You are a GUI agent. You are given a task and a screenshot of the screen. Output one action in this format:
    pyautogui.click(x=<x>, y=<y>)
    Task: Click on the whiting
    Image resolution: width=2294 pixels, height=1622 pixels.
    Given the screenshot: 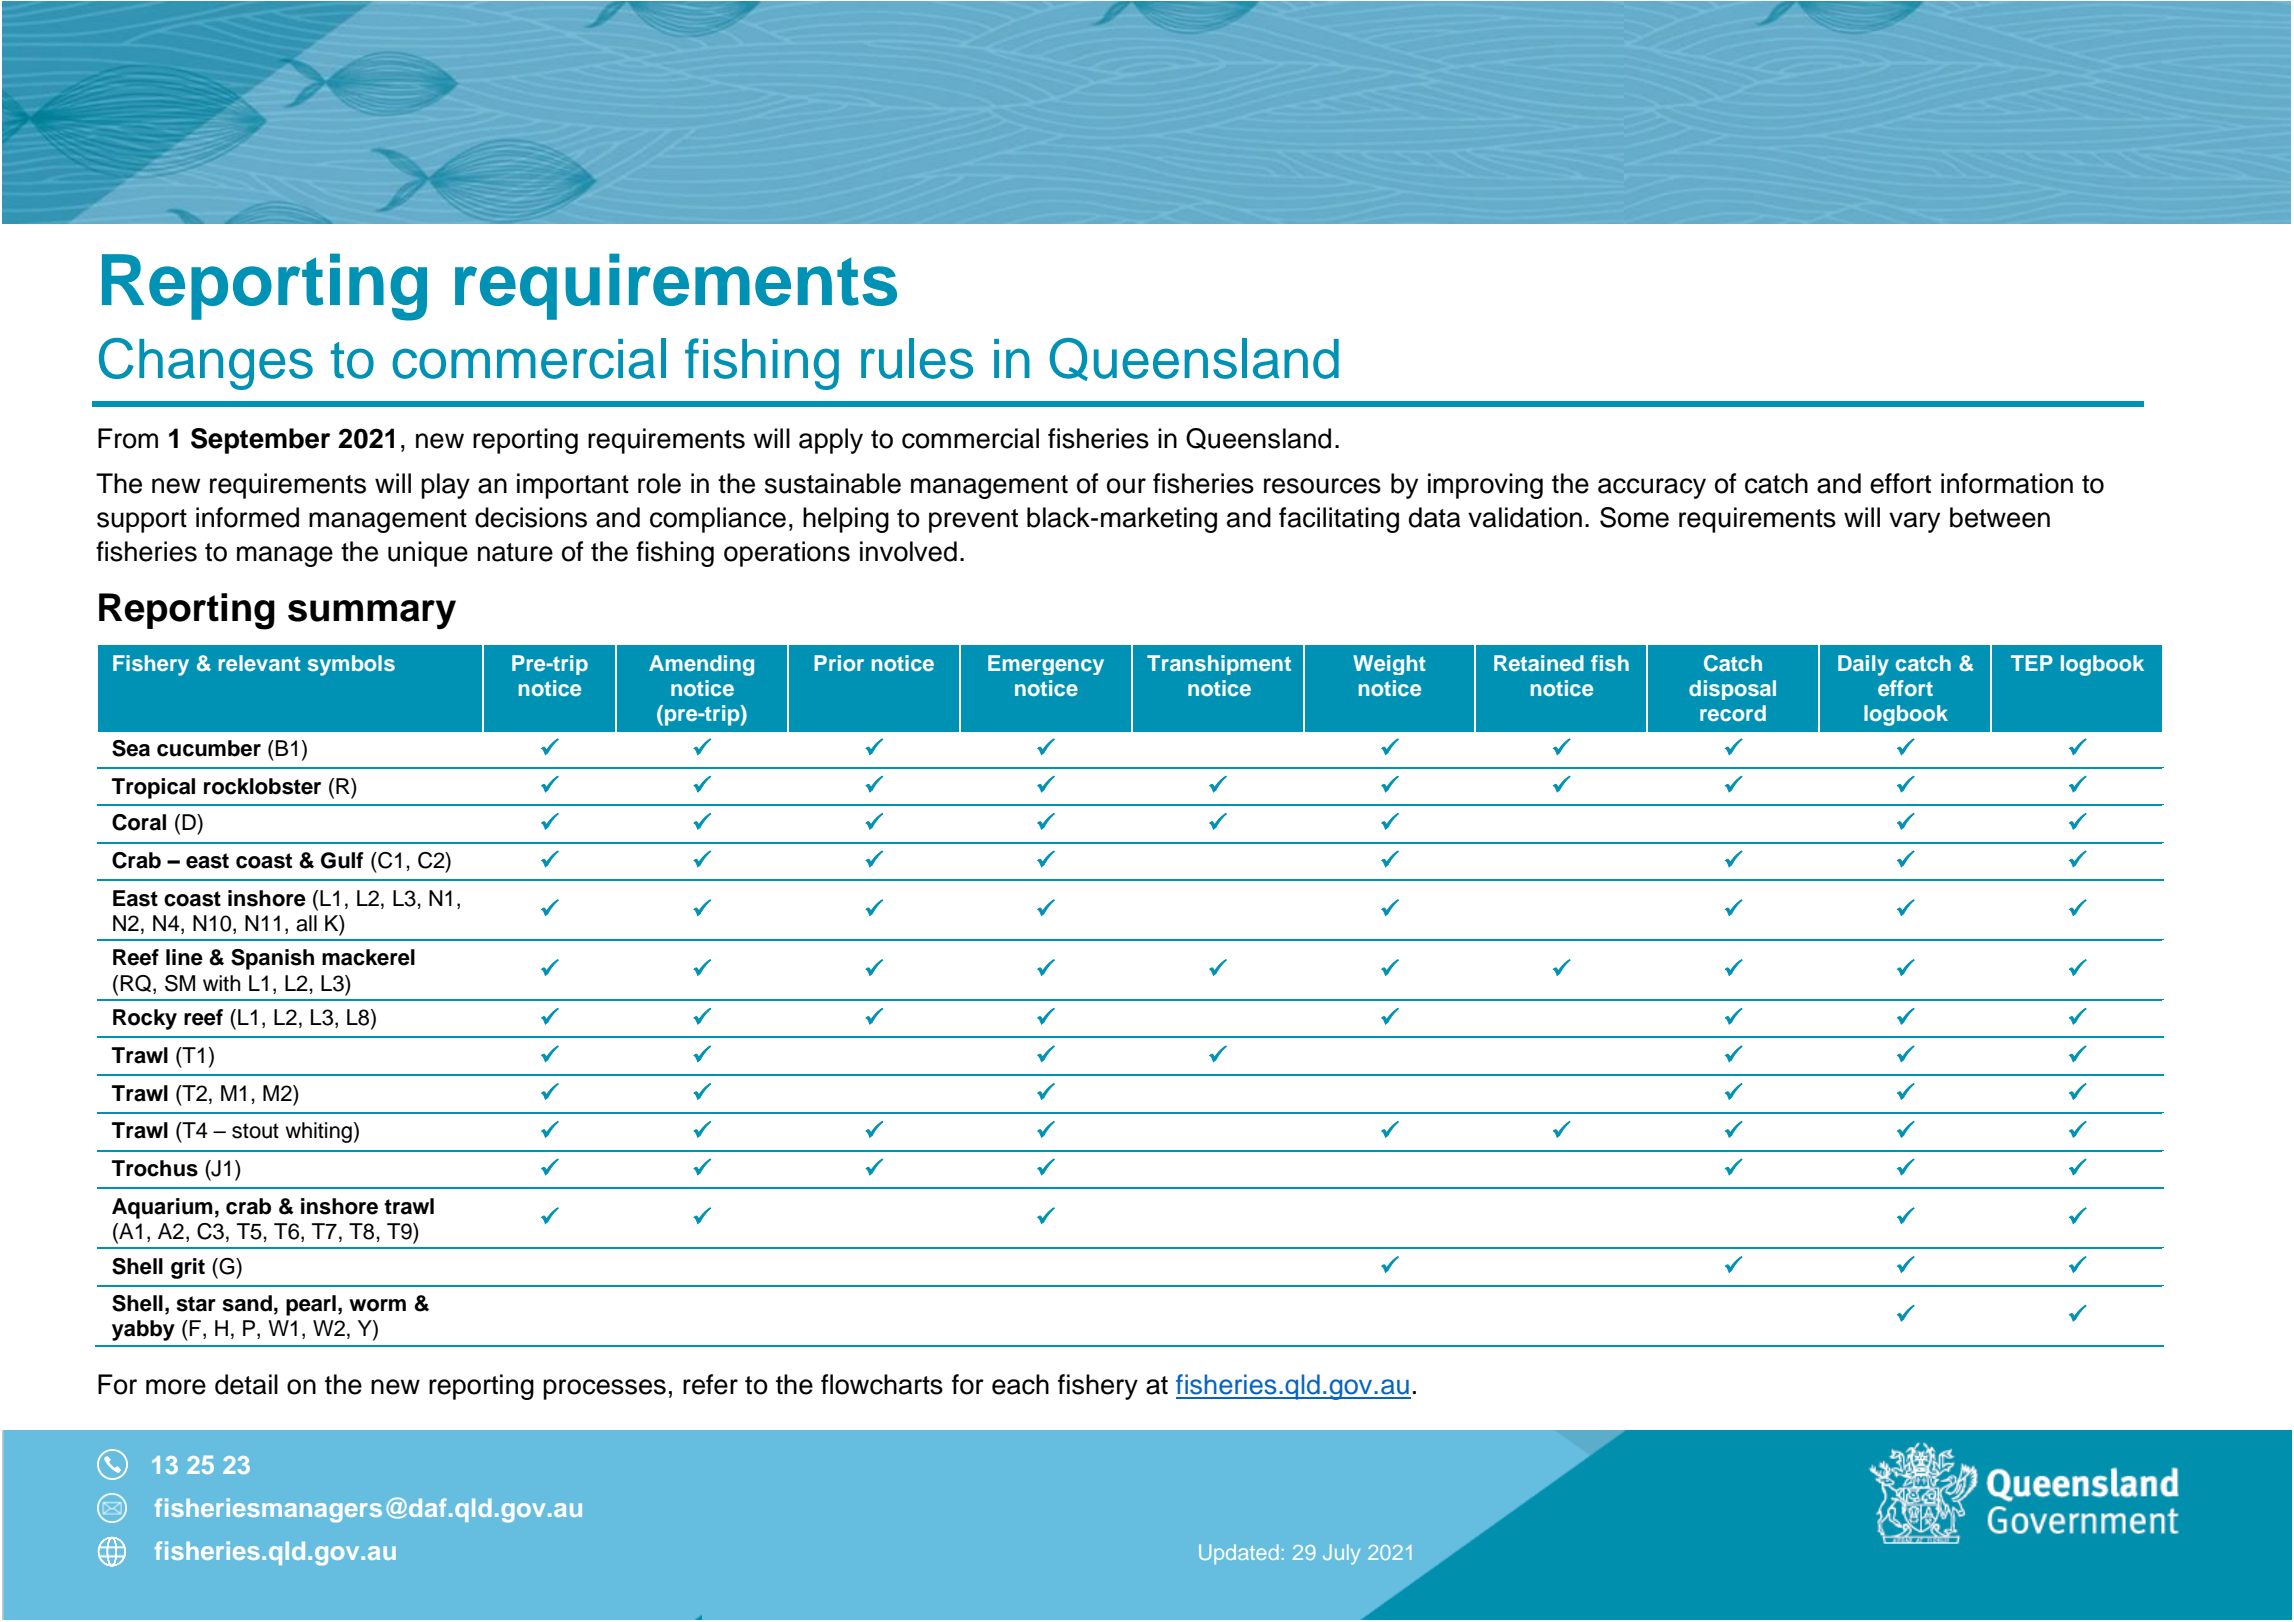 What is the action you would take?
    pyautogui.click(x=318, y=1132)
